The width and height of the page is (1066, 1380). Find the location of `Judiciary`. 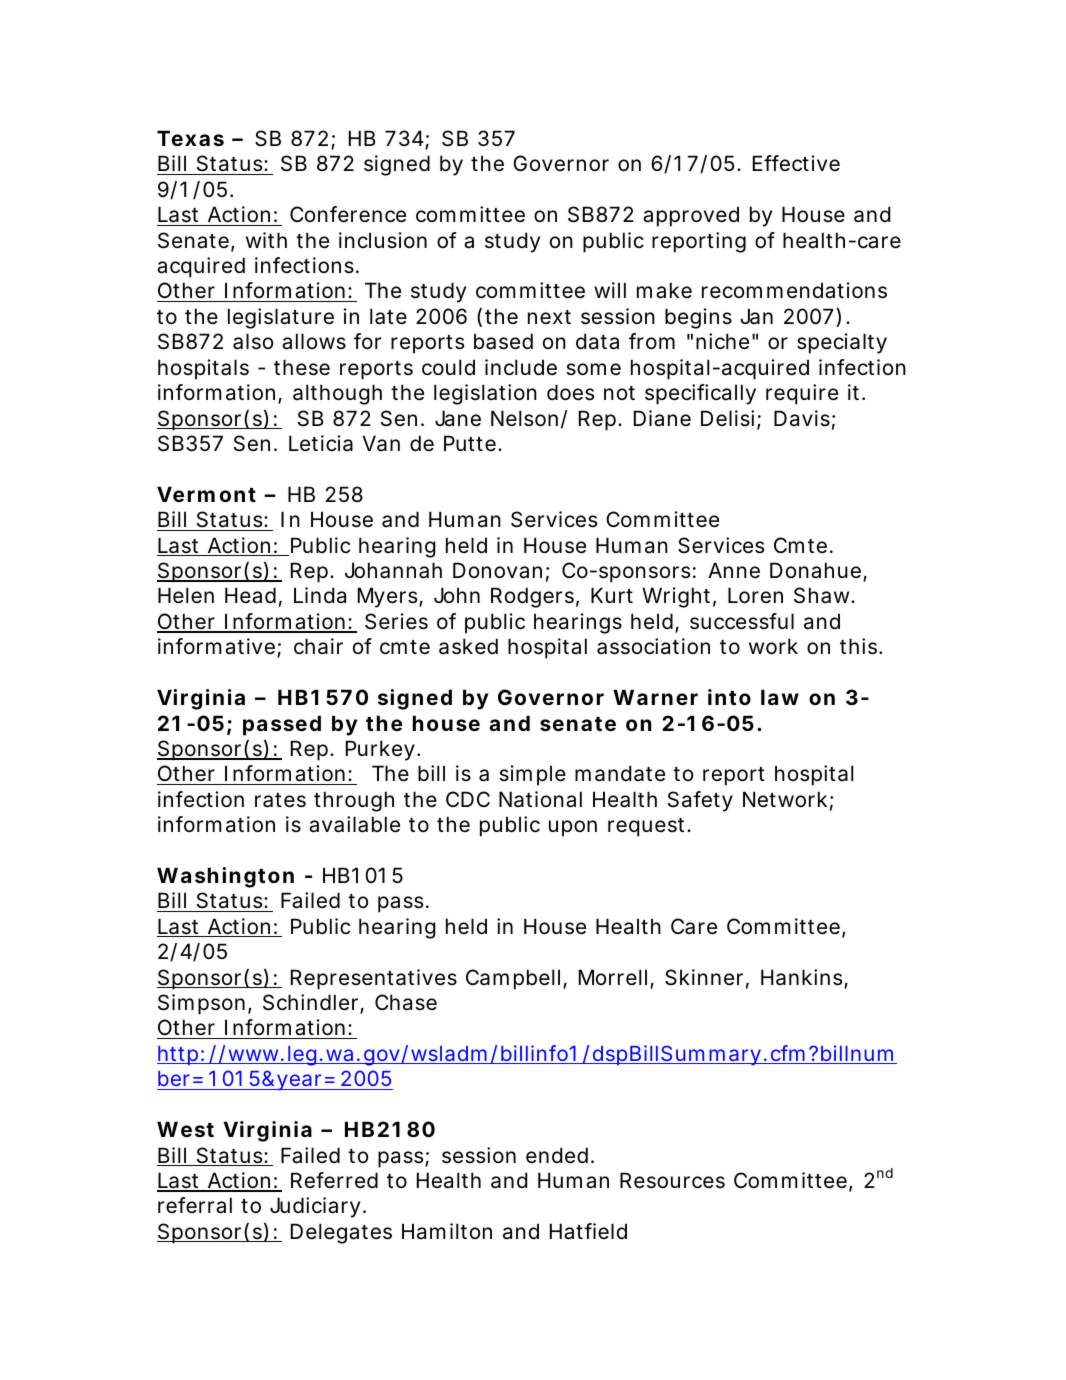

Judiciary is located at coordinates (317, 1207).
